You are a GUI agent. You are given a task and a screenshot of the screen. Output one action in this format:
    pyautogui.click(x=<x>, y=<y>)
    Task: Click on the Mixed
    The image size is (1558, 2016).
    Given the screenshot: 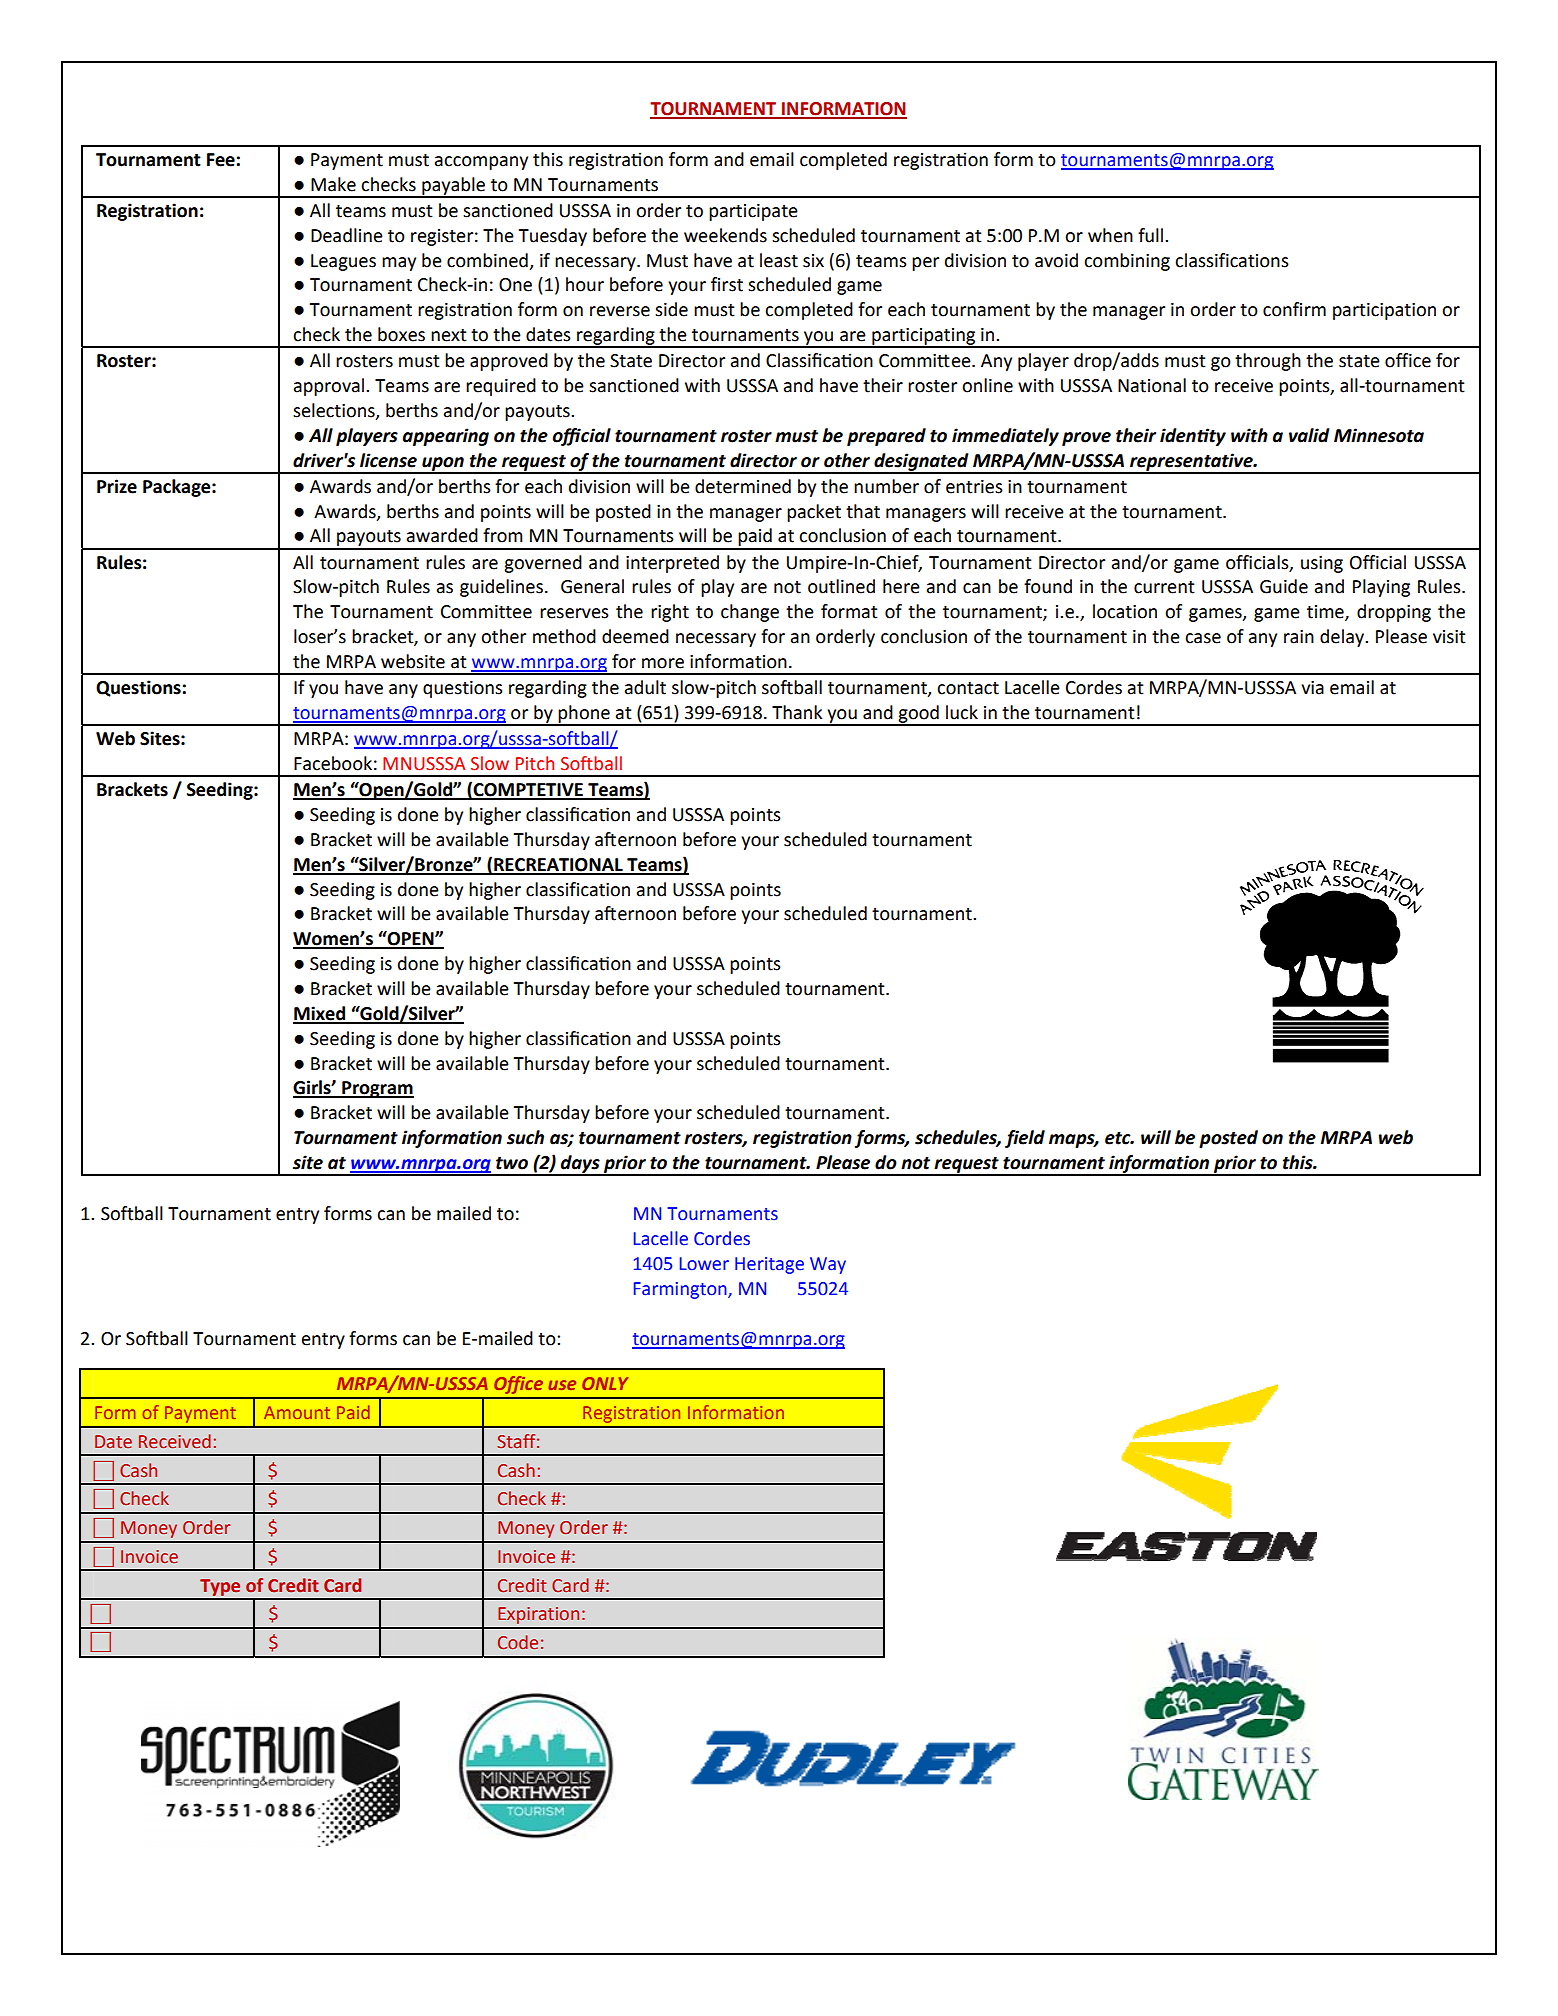 What is the action you would take?
    pyautogui.click(x=320, y=1014)
